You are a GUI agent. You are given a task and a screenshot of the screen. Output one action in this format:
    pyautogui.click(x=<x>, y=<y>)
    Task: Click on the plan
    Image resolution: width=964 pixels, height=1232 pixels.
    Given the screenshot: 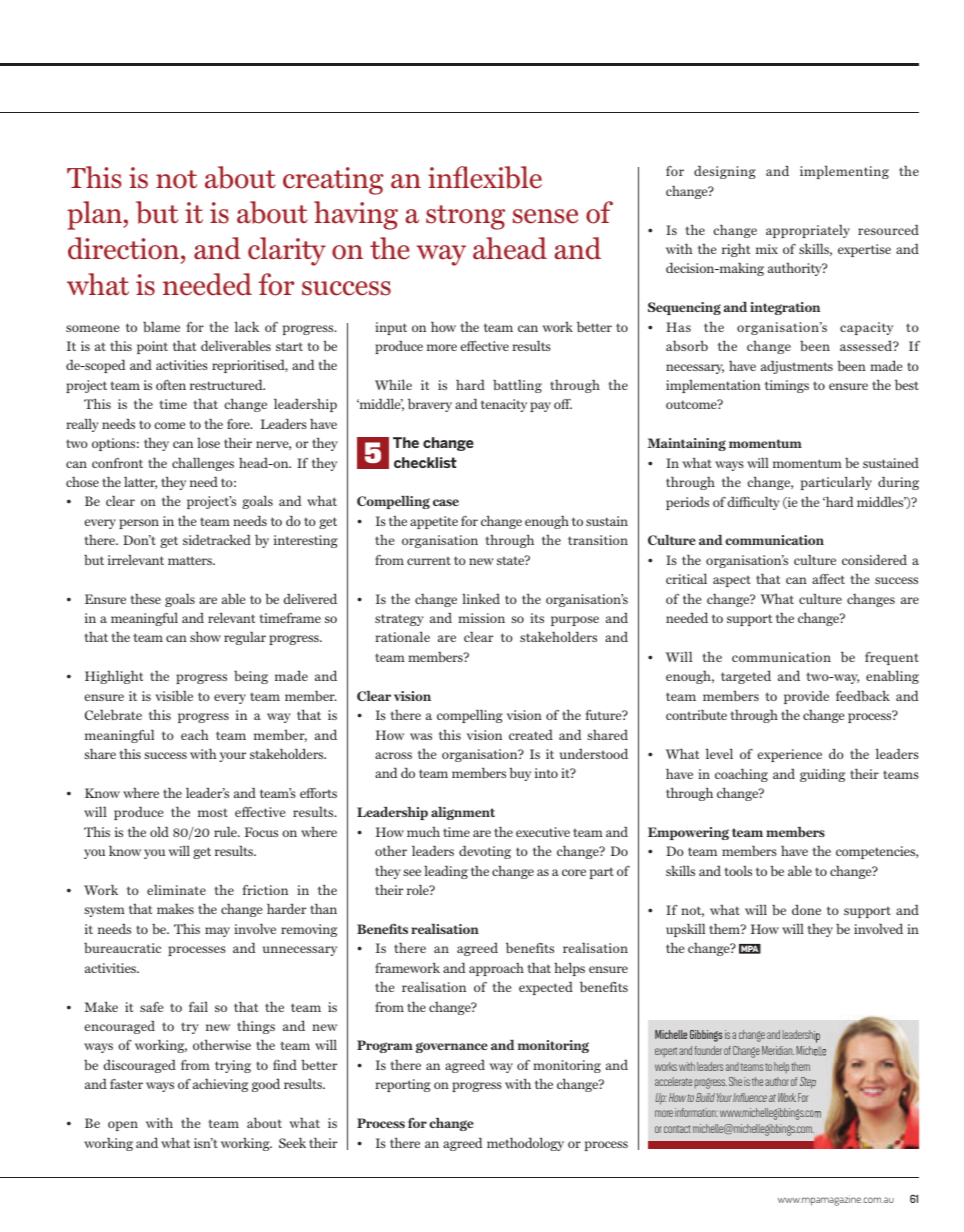 What is the action you would take?
    pyautogui.click(x=95, y=215)
